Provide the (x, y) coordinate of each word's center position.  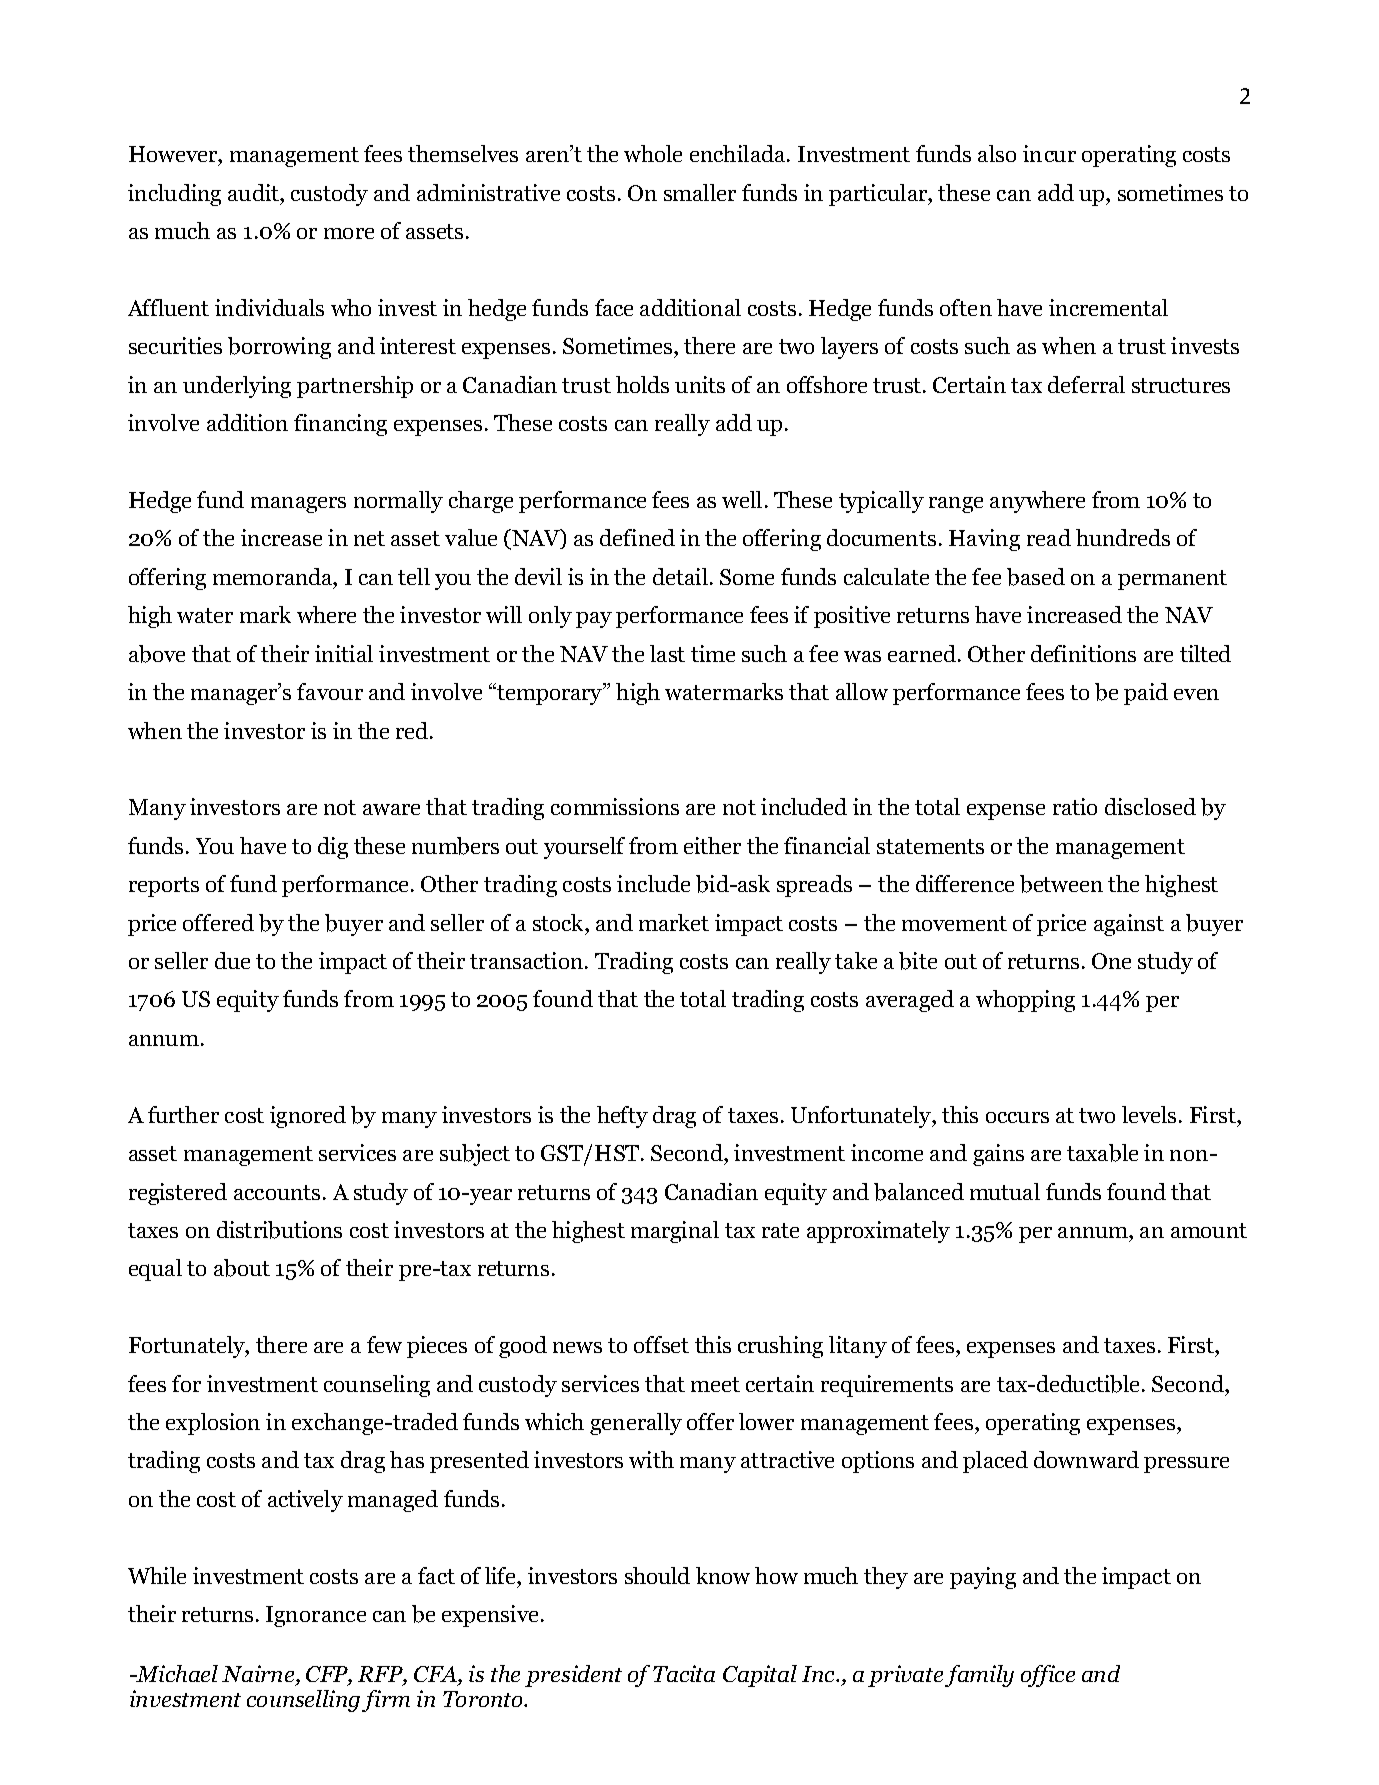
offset (661, 1344)
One (1111, 961)
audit (254, 192)
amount (1209, 1230)
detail (680, 576)
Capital (760, 1676)
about (242, 1268)
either (712, 845)
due (232, 960)
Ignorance (316, 1616)
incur (1049, 153)
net (369, 538)
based (1036, 577)
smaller (700, 192)
